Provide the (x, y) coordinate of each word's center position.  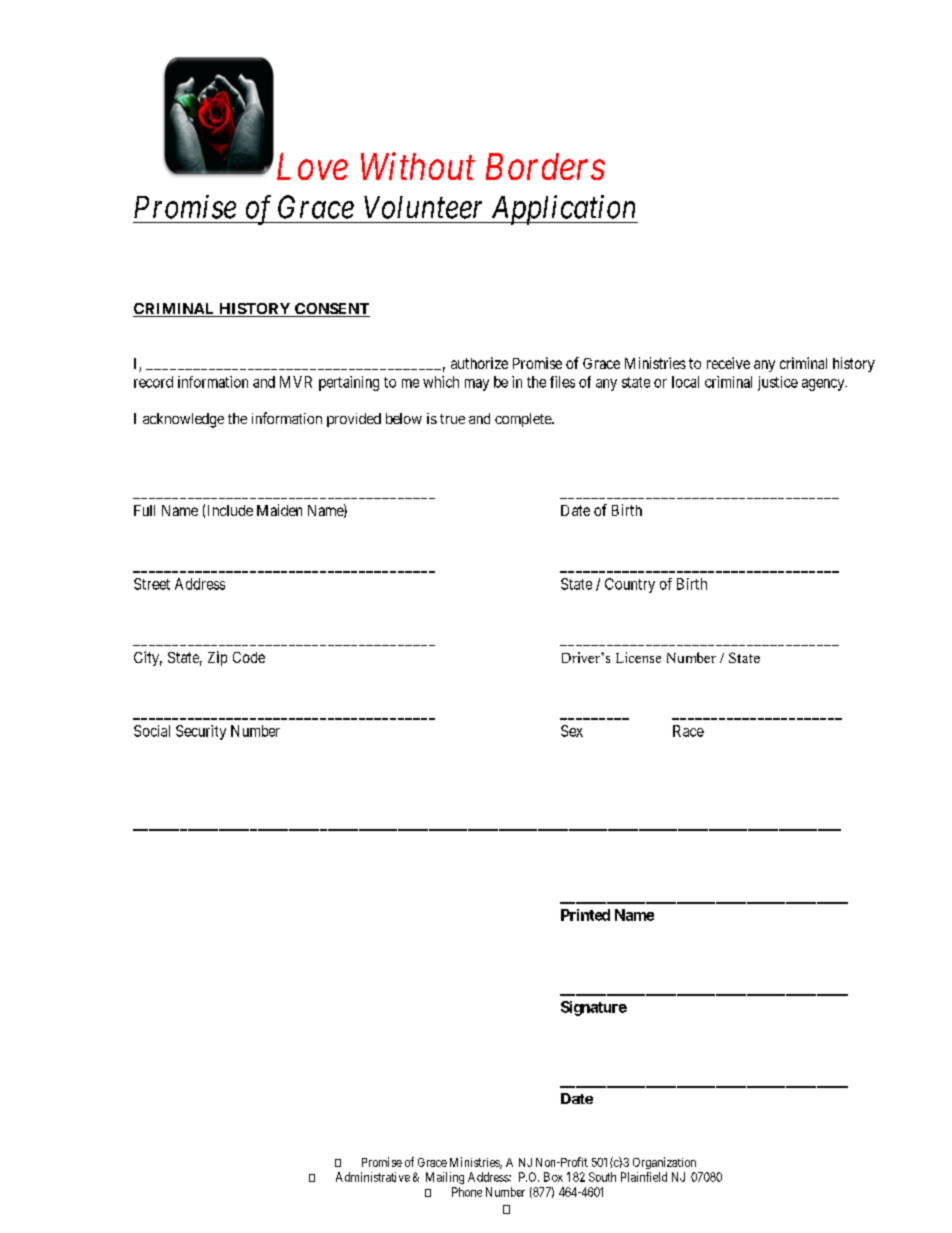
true (452, 419)
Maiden (279, 510)
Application (563, 210)
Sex (572, 731)
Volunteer (423, 207)
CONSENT (331, 310)
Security (201, 732)
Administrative (373, 1177)
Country (630, 585)
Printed (585, 915)
